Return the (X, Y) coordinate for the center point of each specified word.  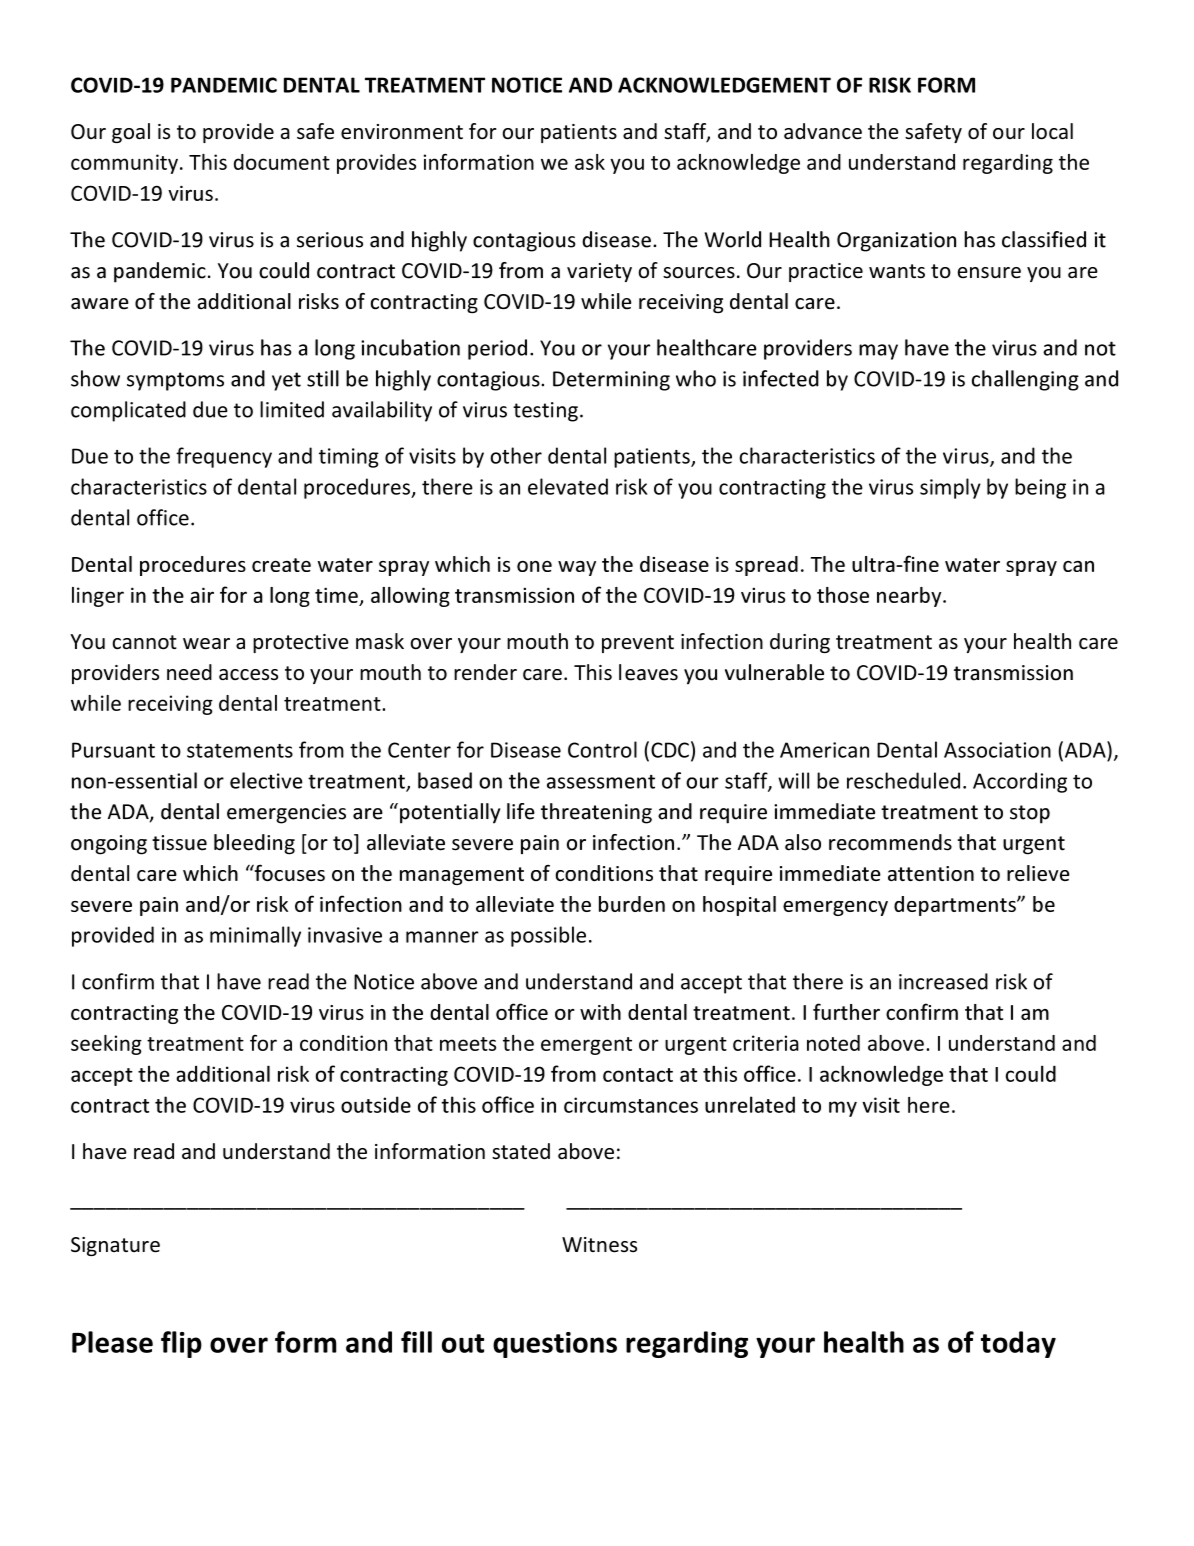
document (282, 162)
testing (545, 412)
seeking (106, 1045)
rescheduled (903, 780)
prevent (638, 644)
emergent (586, 1046)
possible (548, 936)
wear (206, 644)
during (800, 643)
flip (181, 1344)
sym (145, 383)
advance (823, 131)
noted (833, 1043)
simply (950, 488)
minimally (255, 936)
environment (402, 132)
